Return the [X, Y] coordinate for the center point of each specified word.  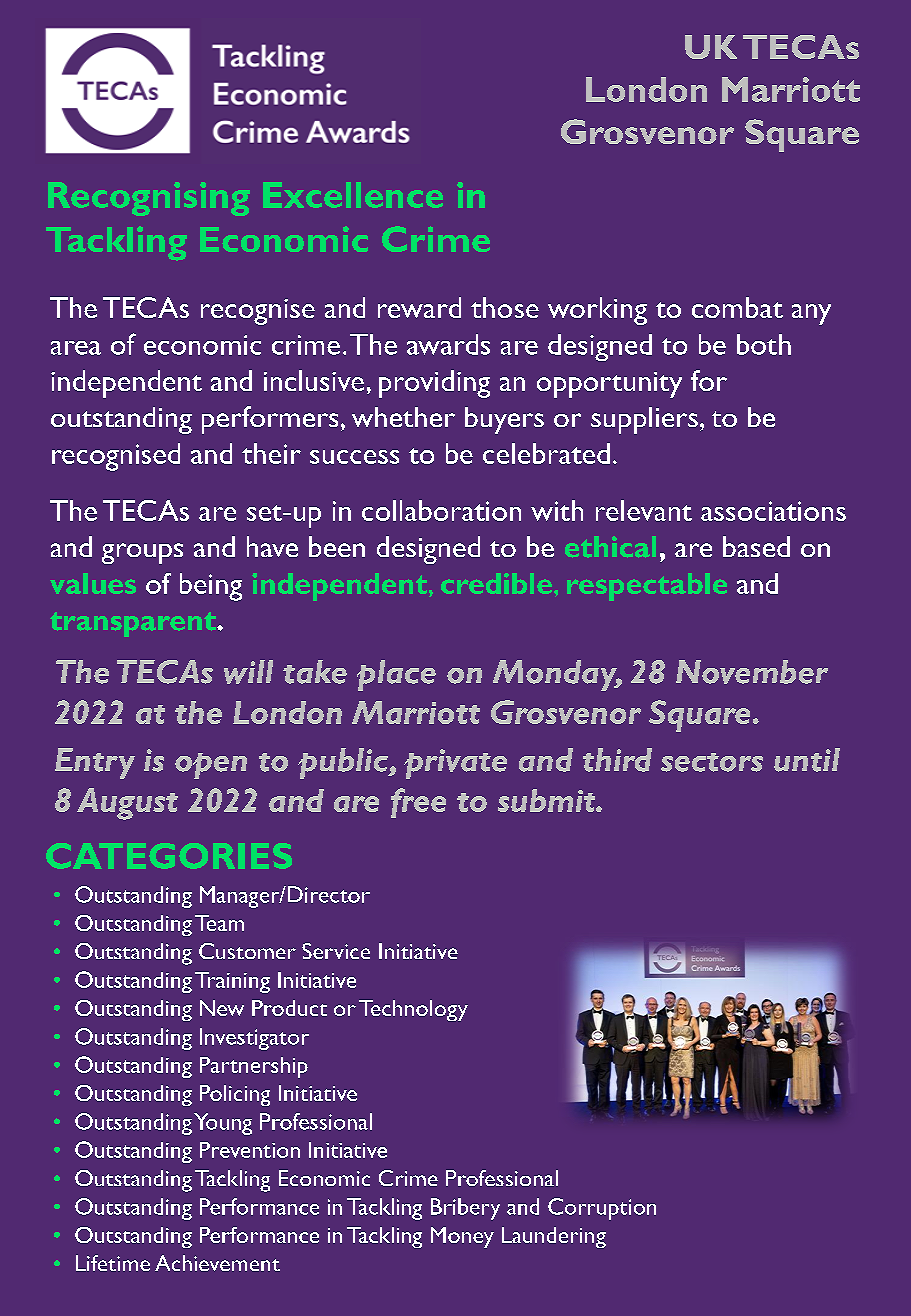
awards [448, 344]
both [764, 344]
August [127, 804]
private [455, 764]
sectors [712, 762]
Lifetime [113, 1263]
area [76, 348]
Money [462, 1237]
